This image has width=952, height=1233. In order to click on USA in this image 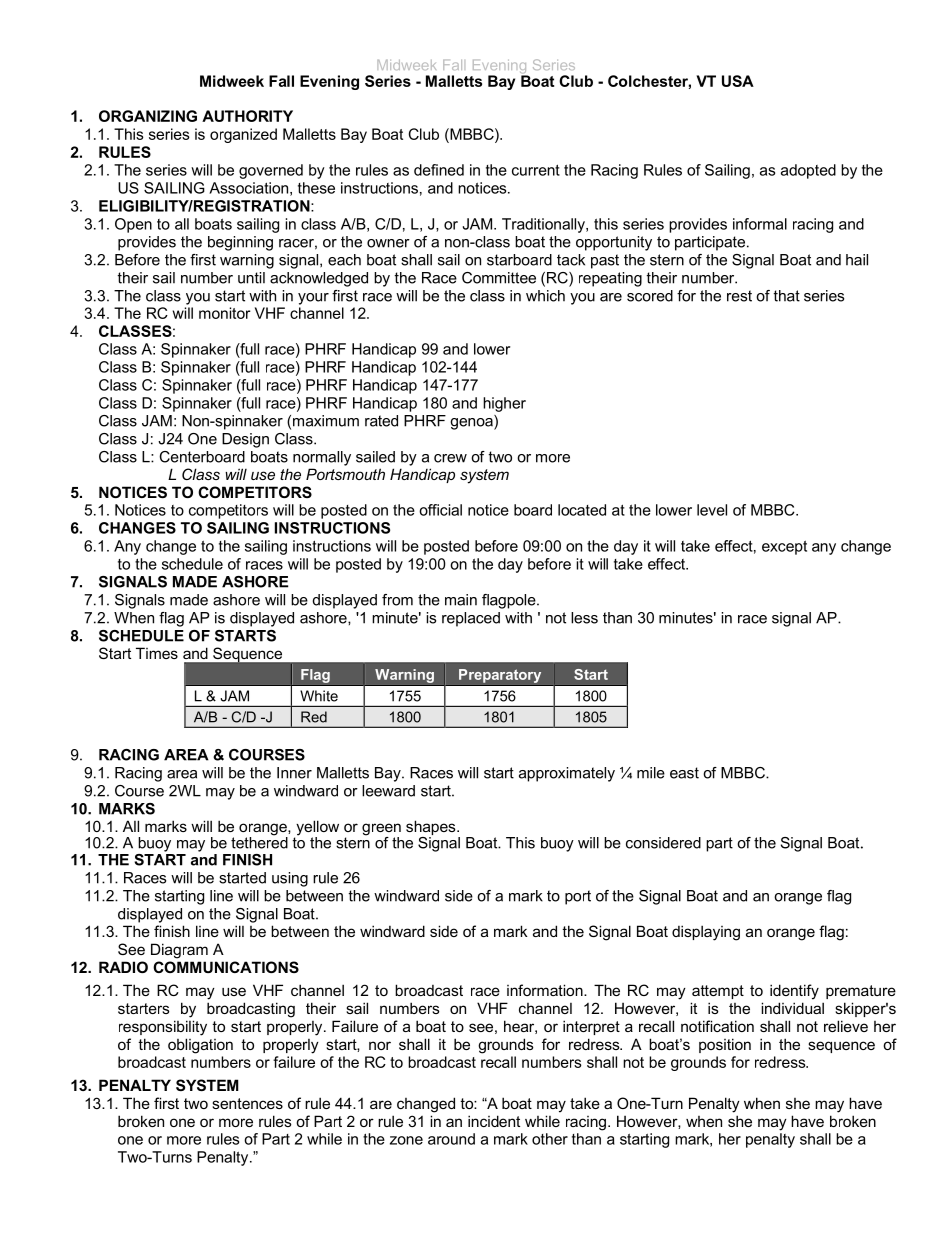, I will do `click(738, 81)`.
